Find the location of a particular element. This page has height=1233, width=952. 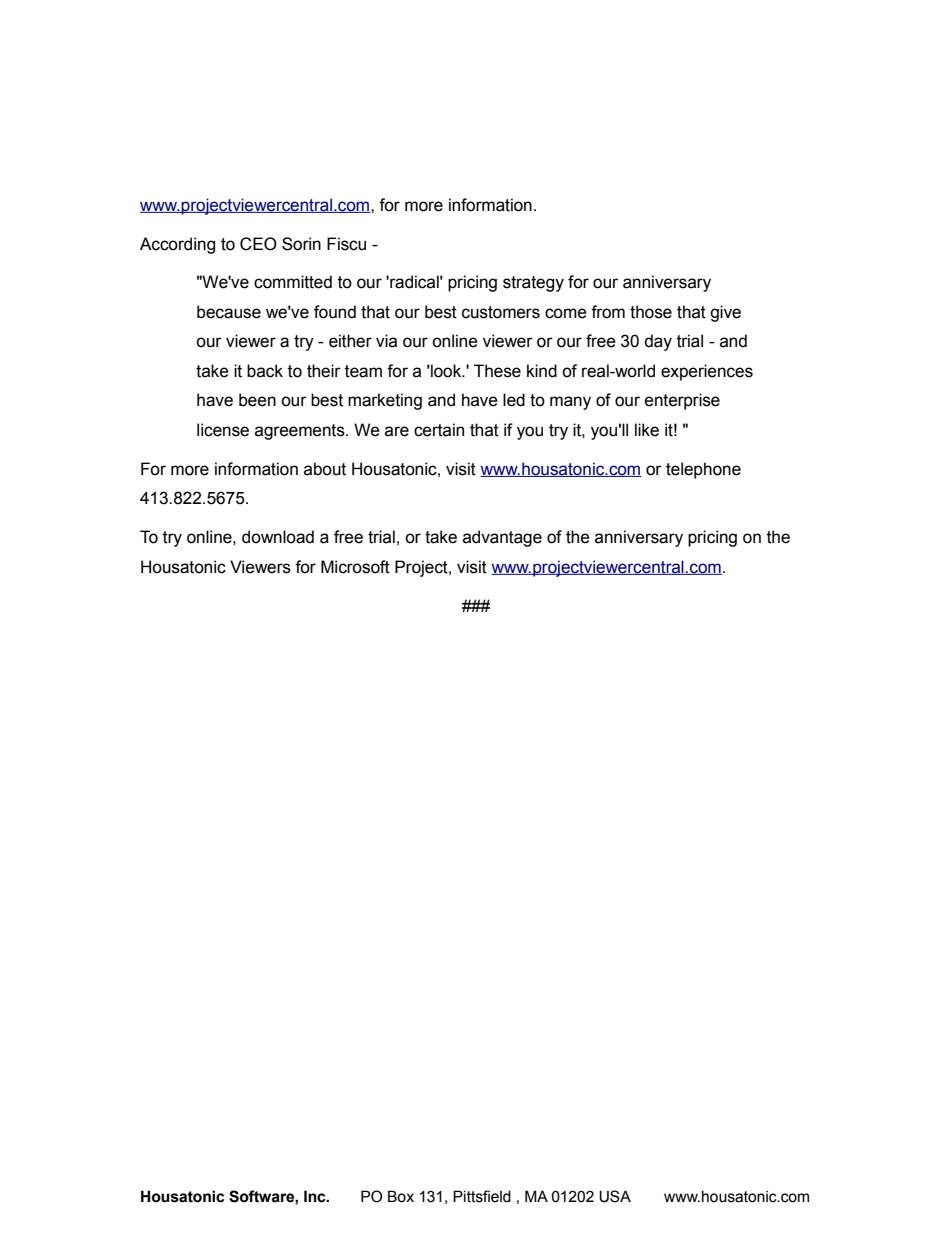

download is located at coordinates (278, 537).
